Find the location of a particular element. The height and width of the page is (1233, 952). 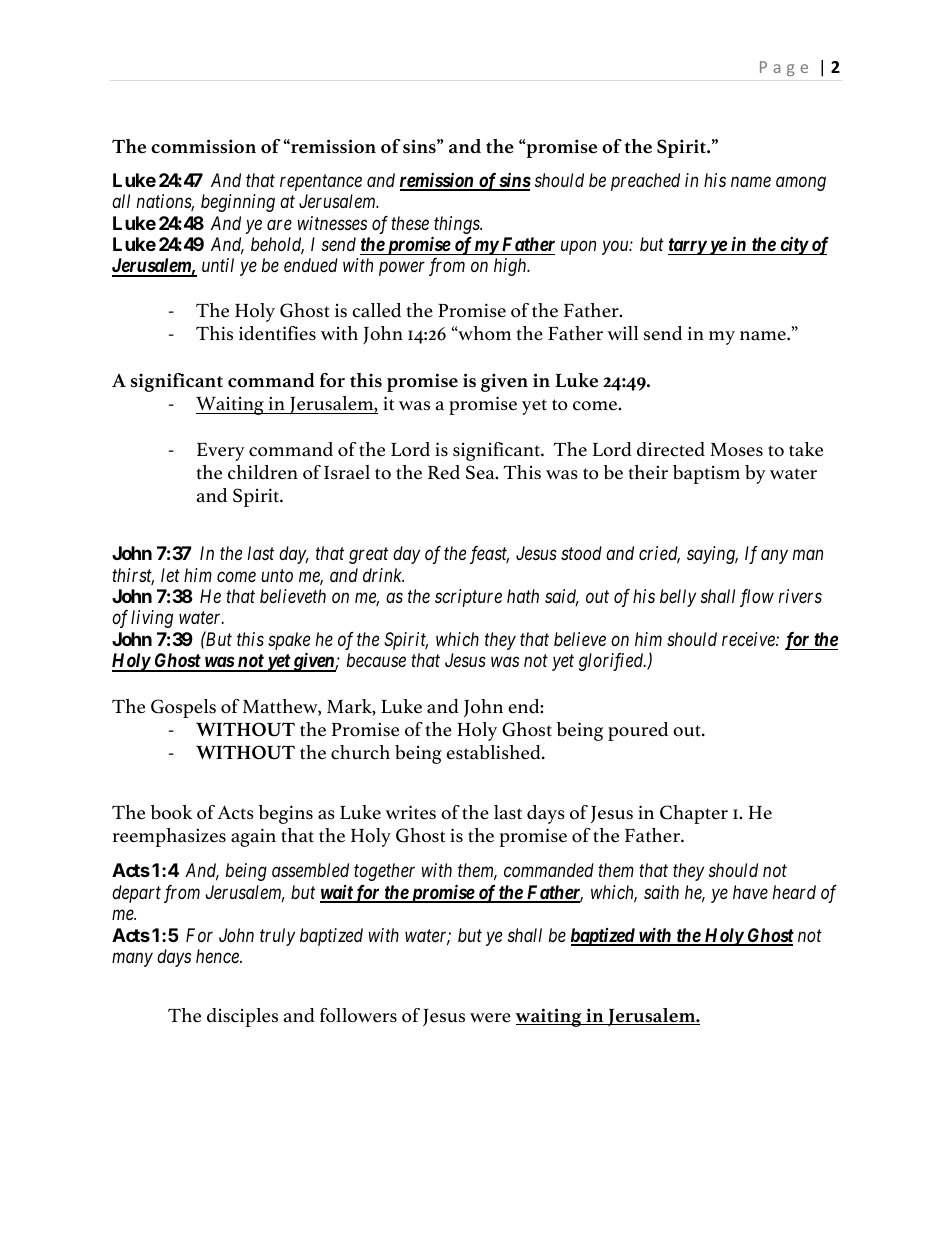

commission is located at coordinates (203, 146).
